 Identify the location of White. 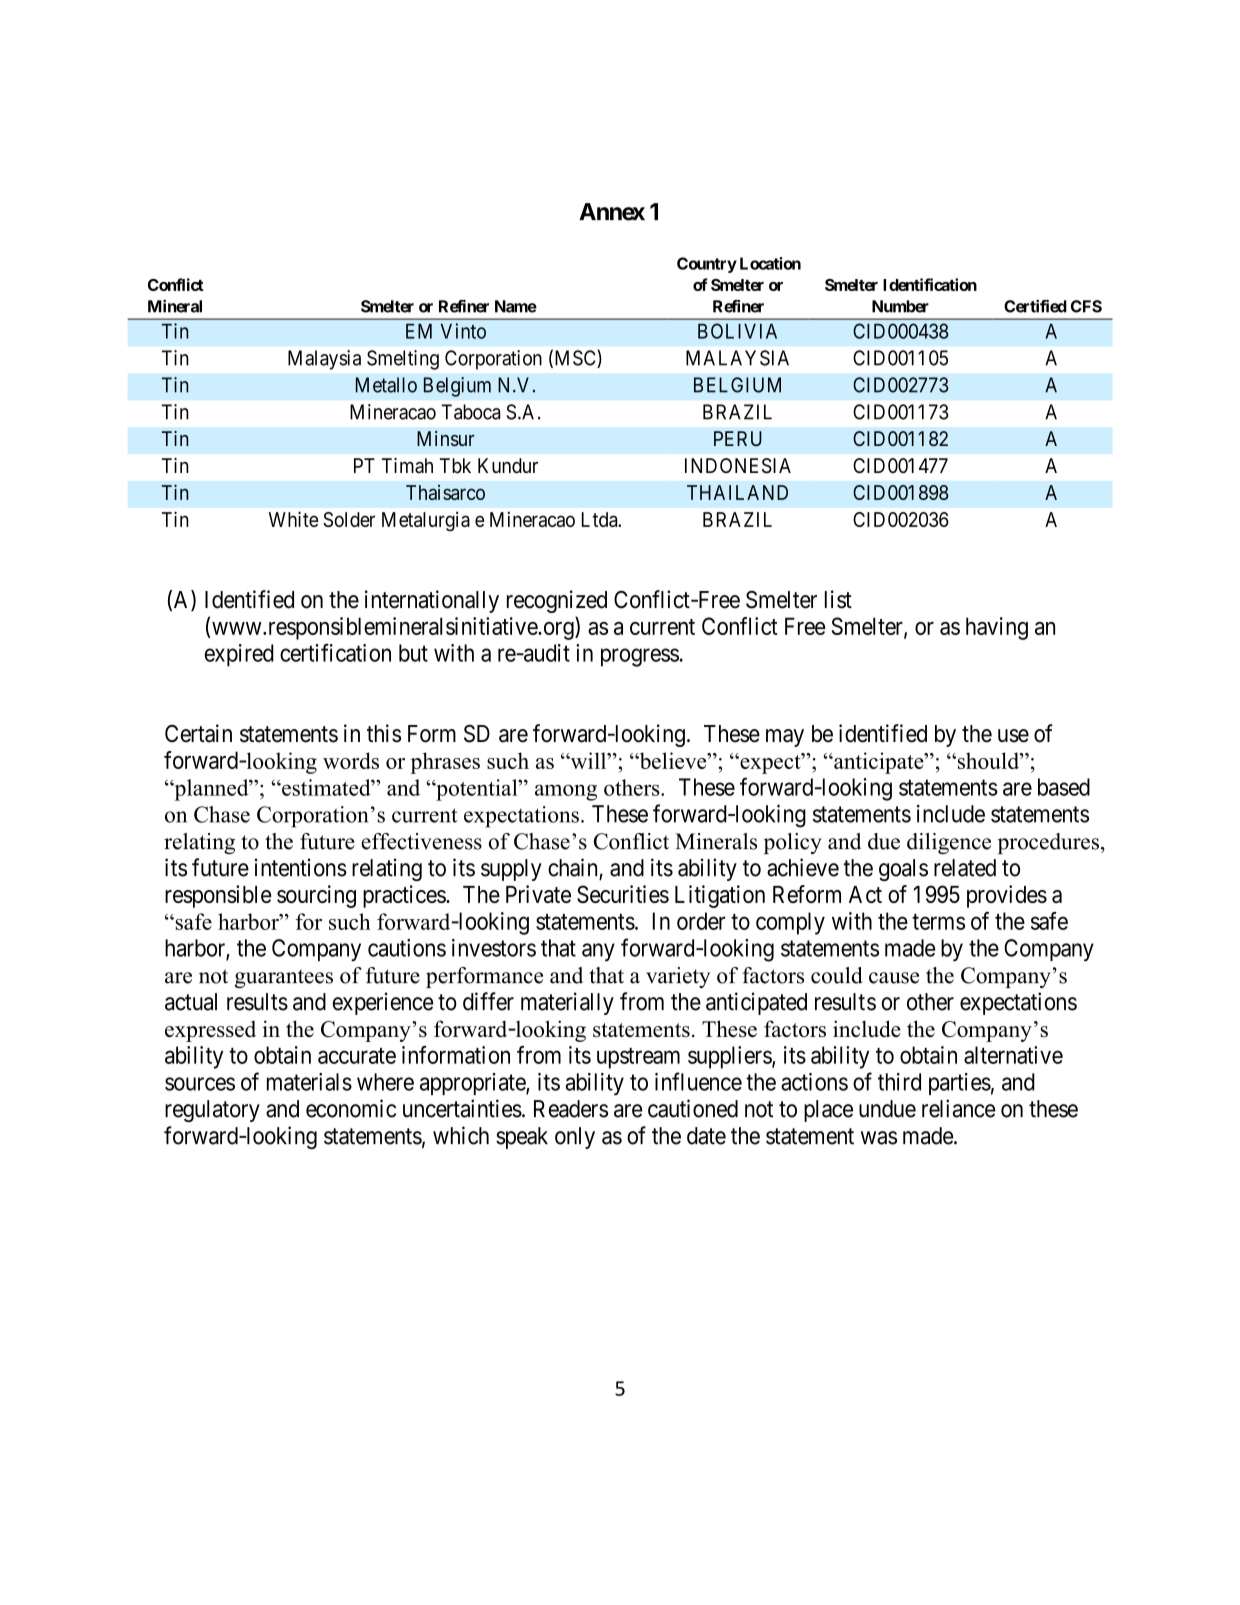
(293, 519).
